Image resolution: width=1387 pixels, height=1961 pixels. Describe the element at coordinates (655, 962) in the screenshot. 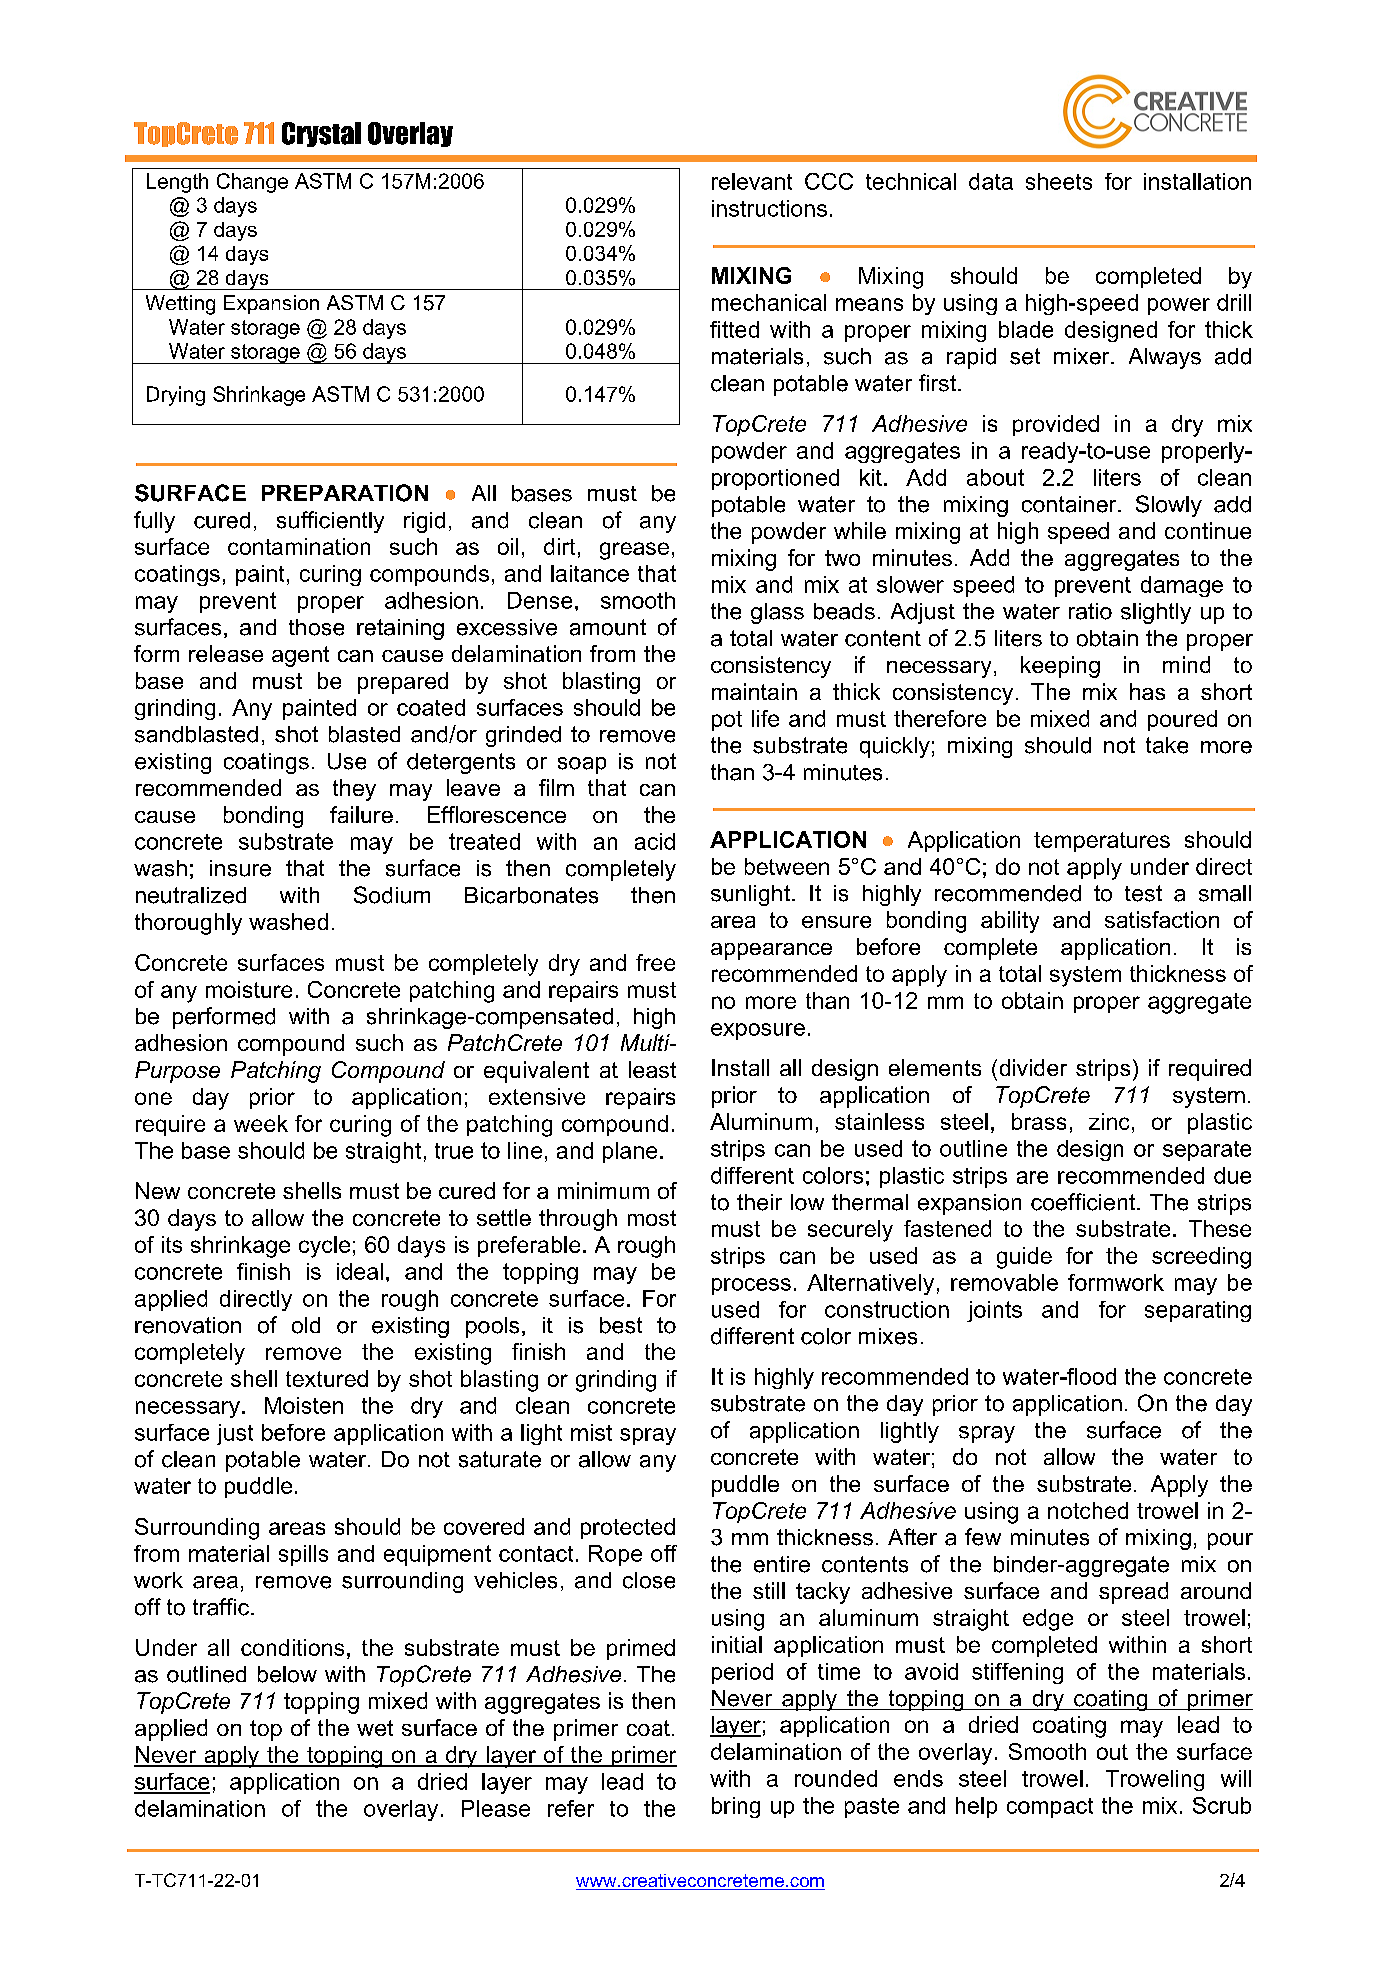

I see `free` at that location.
